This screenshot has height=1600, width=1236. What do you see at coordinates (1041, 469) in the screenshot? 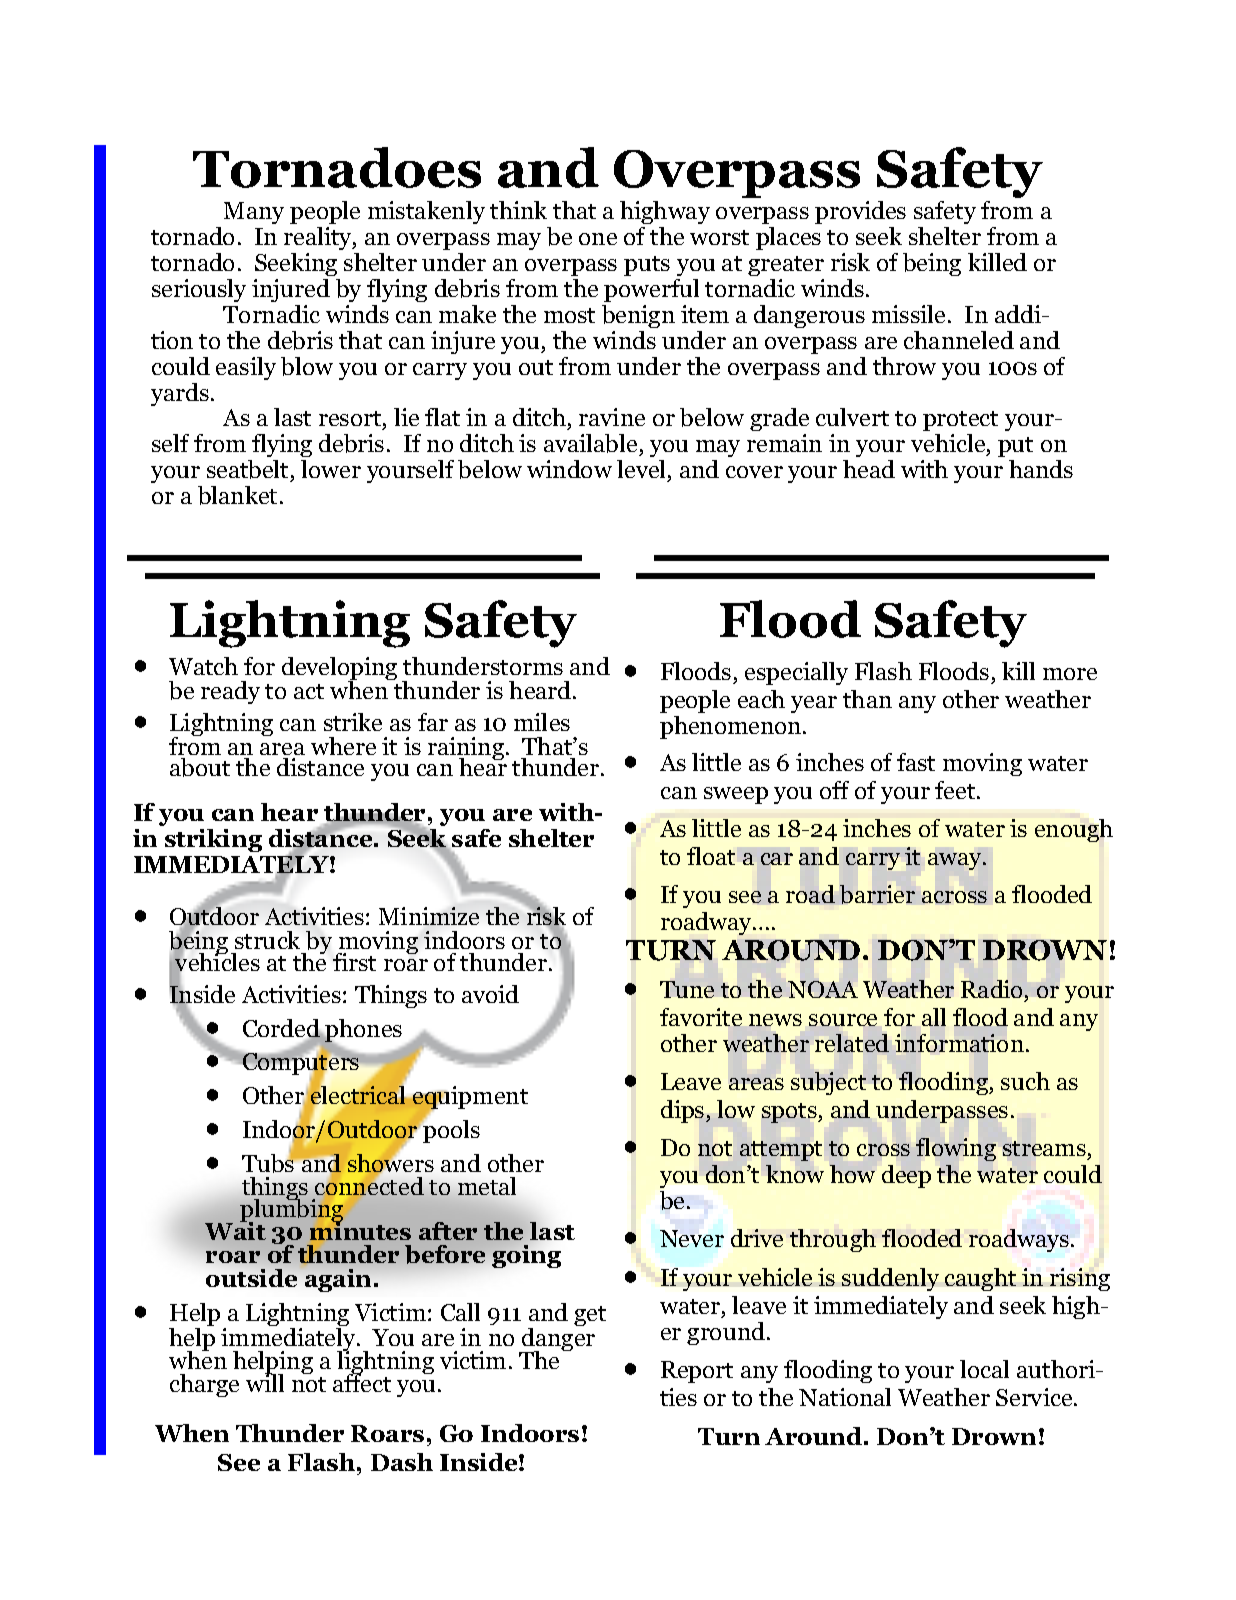
I see `hands` at bounding box center [1041, 469].
